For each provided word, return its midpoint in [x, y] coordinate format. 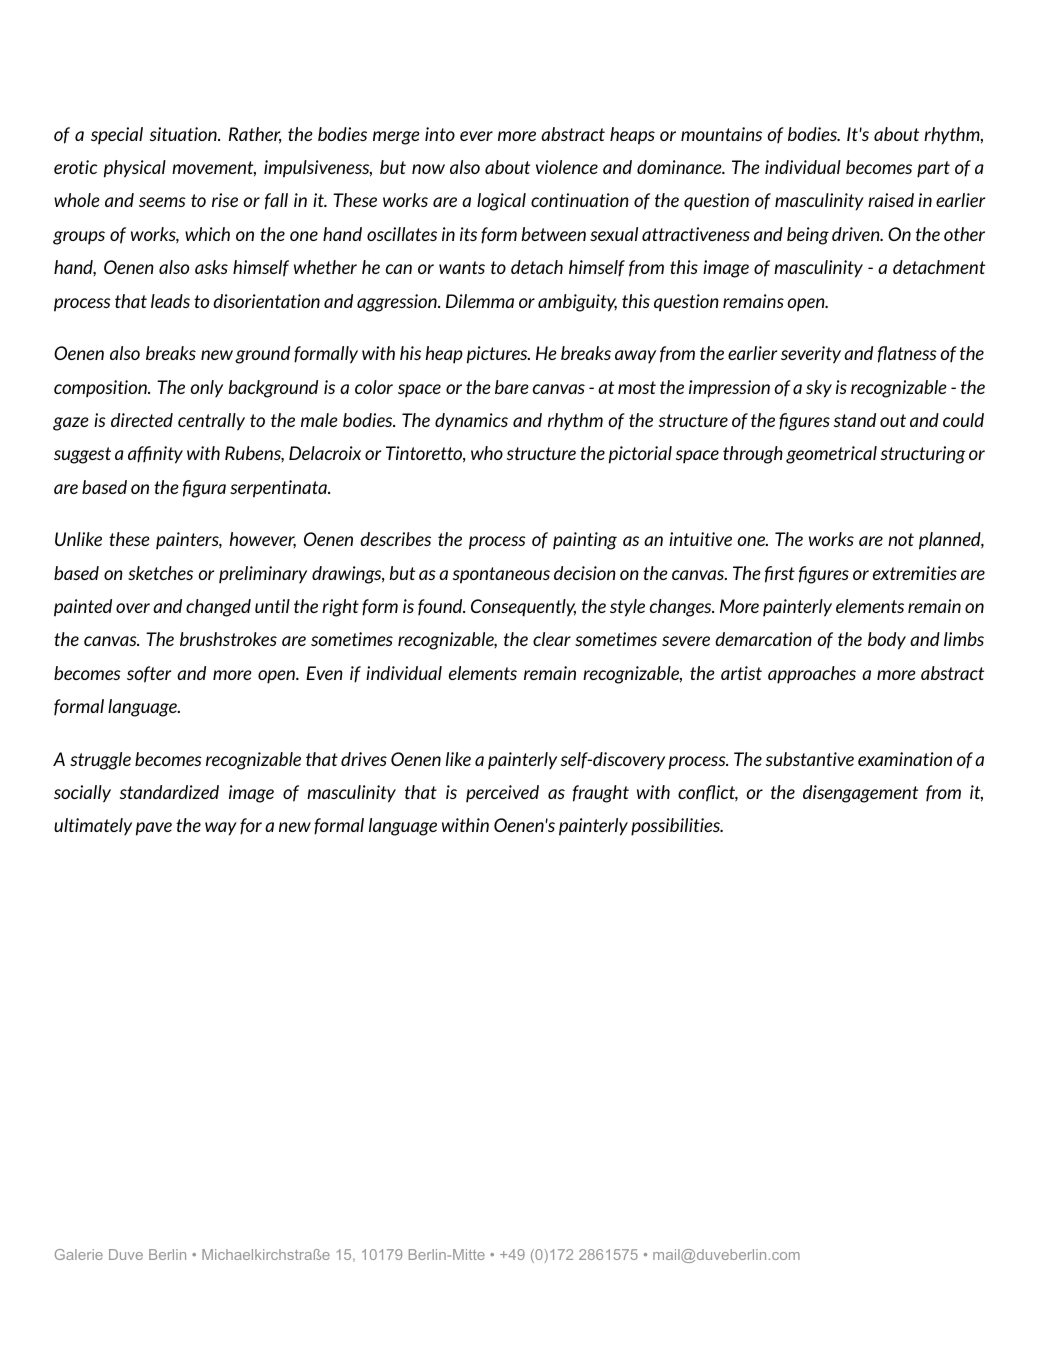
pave [154, 829]
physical [135, 169]
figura [204, 489]
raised [891, 200]
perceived [502, 794]
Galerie [79, 1254]
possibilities [677, 827]
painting [585, 541]
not [901, 539]
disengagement [860, 794]
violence [567, 167]
